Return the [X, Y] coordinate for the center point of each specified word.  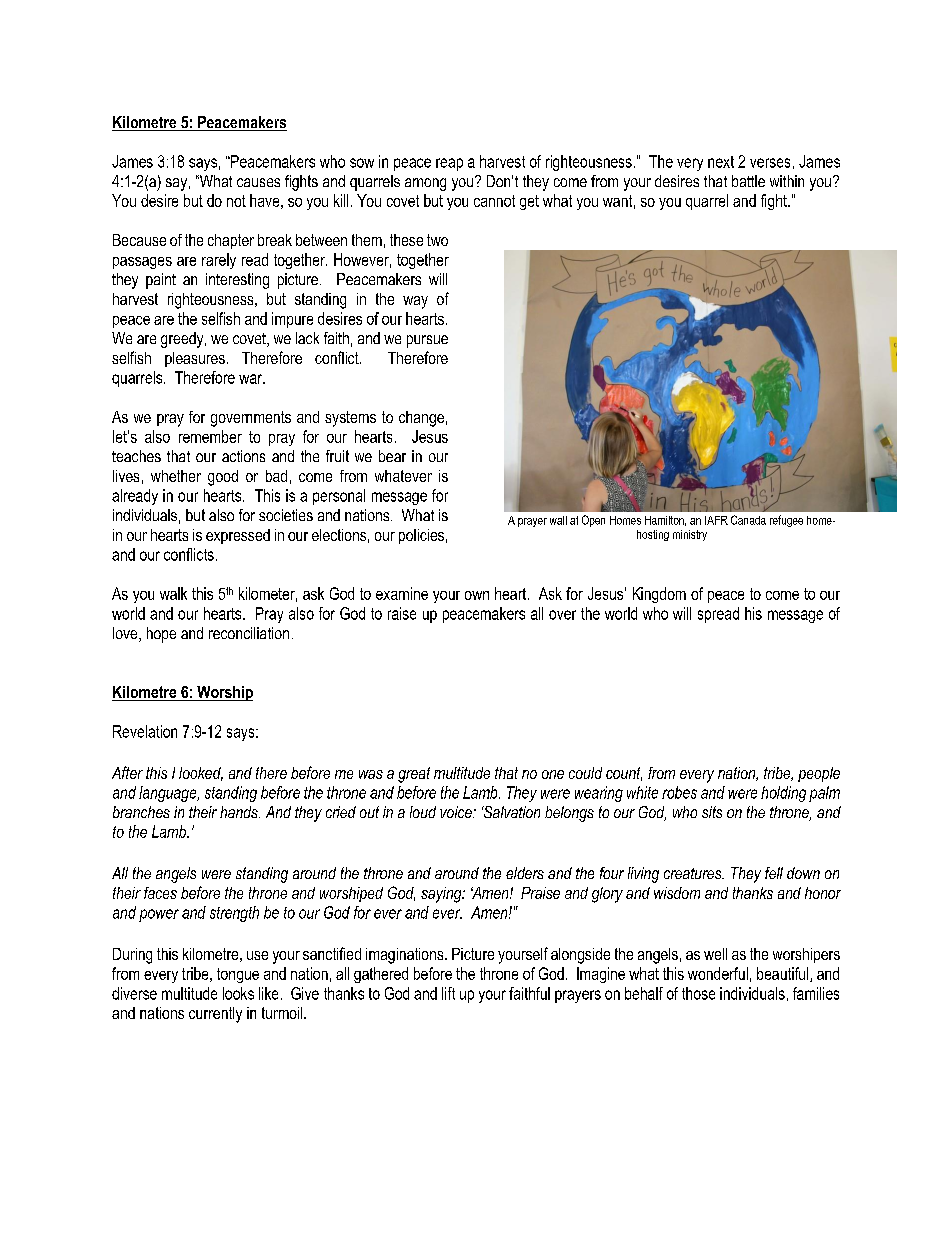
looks [238, 993]
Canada [748, 520]
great [414, 775]
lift [448, 993]
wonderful [718, 973]
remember [210, 436]
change [421, 419]
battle [748, 181]
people [819, 774]
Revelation [145, 731]
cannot [494, 201]
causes [258, 182]
